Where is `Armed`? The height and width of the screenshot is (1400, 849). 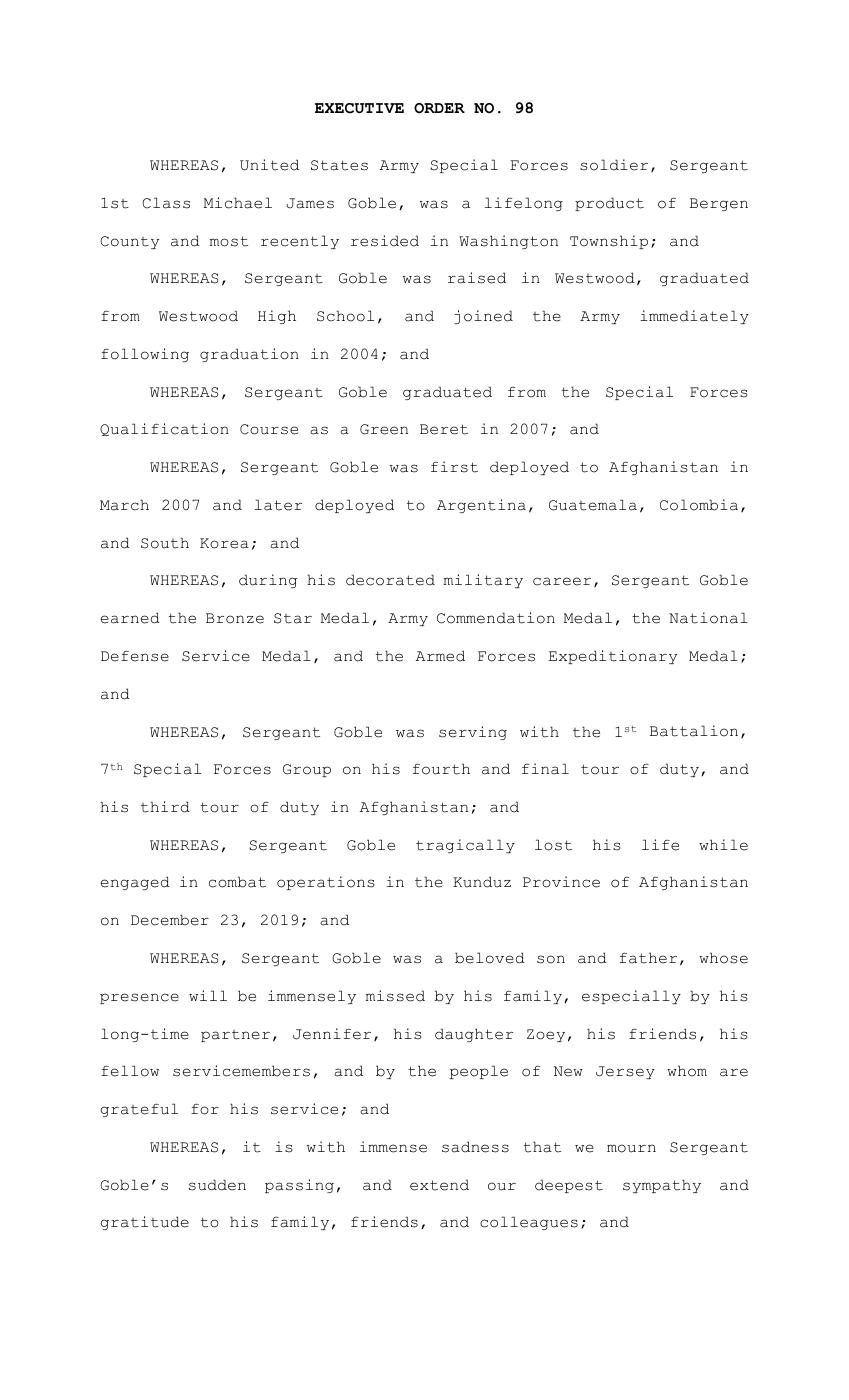
Armed is located at coordinates (440, 656).
